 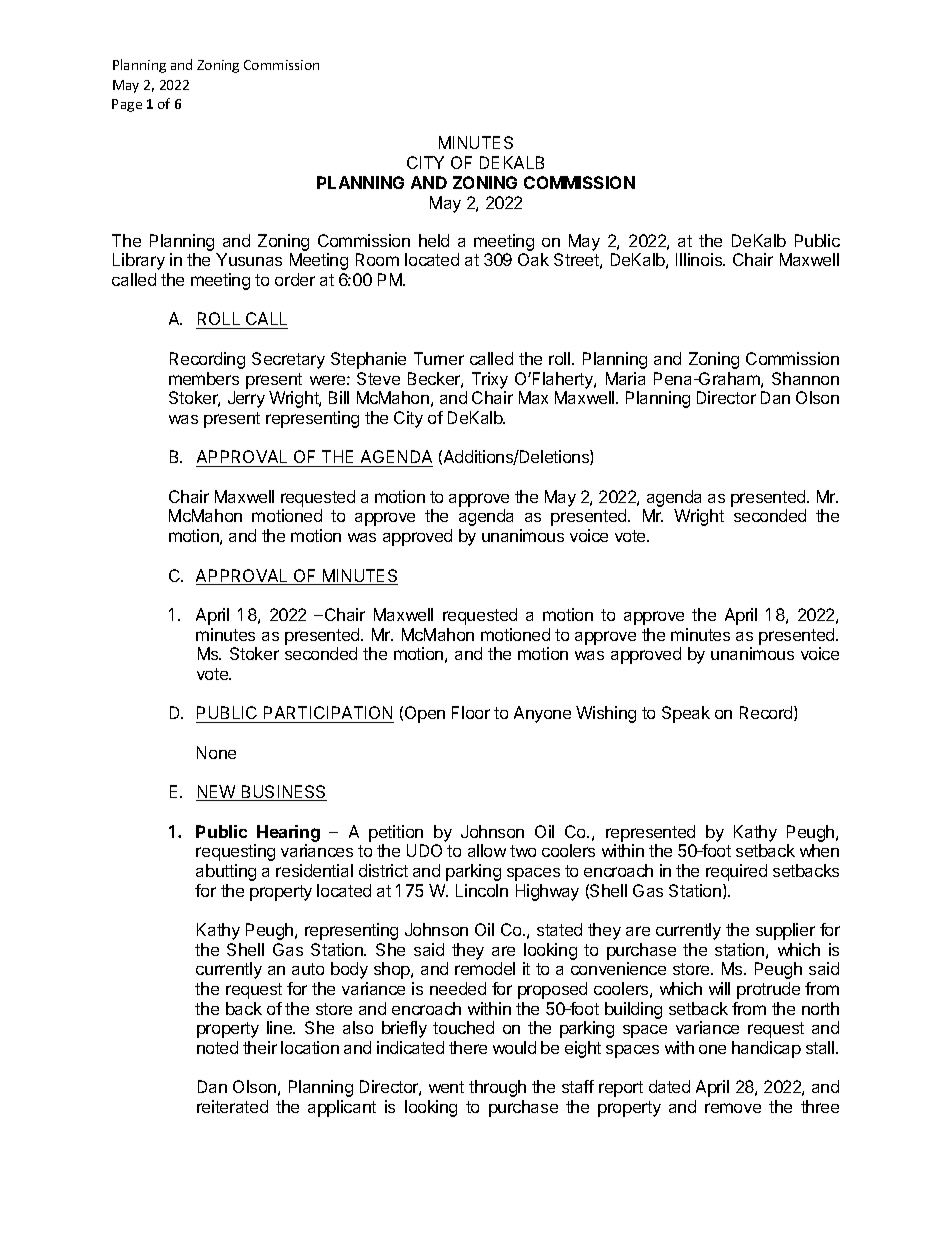 What do you see at coordinates (127, 105) in the screenshot?
I see `Page` at bounding box center [127, 105].
